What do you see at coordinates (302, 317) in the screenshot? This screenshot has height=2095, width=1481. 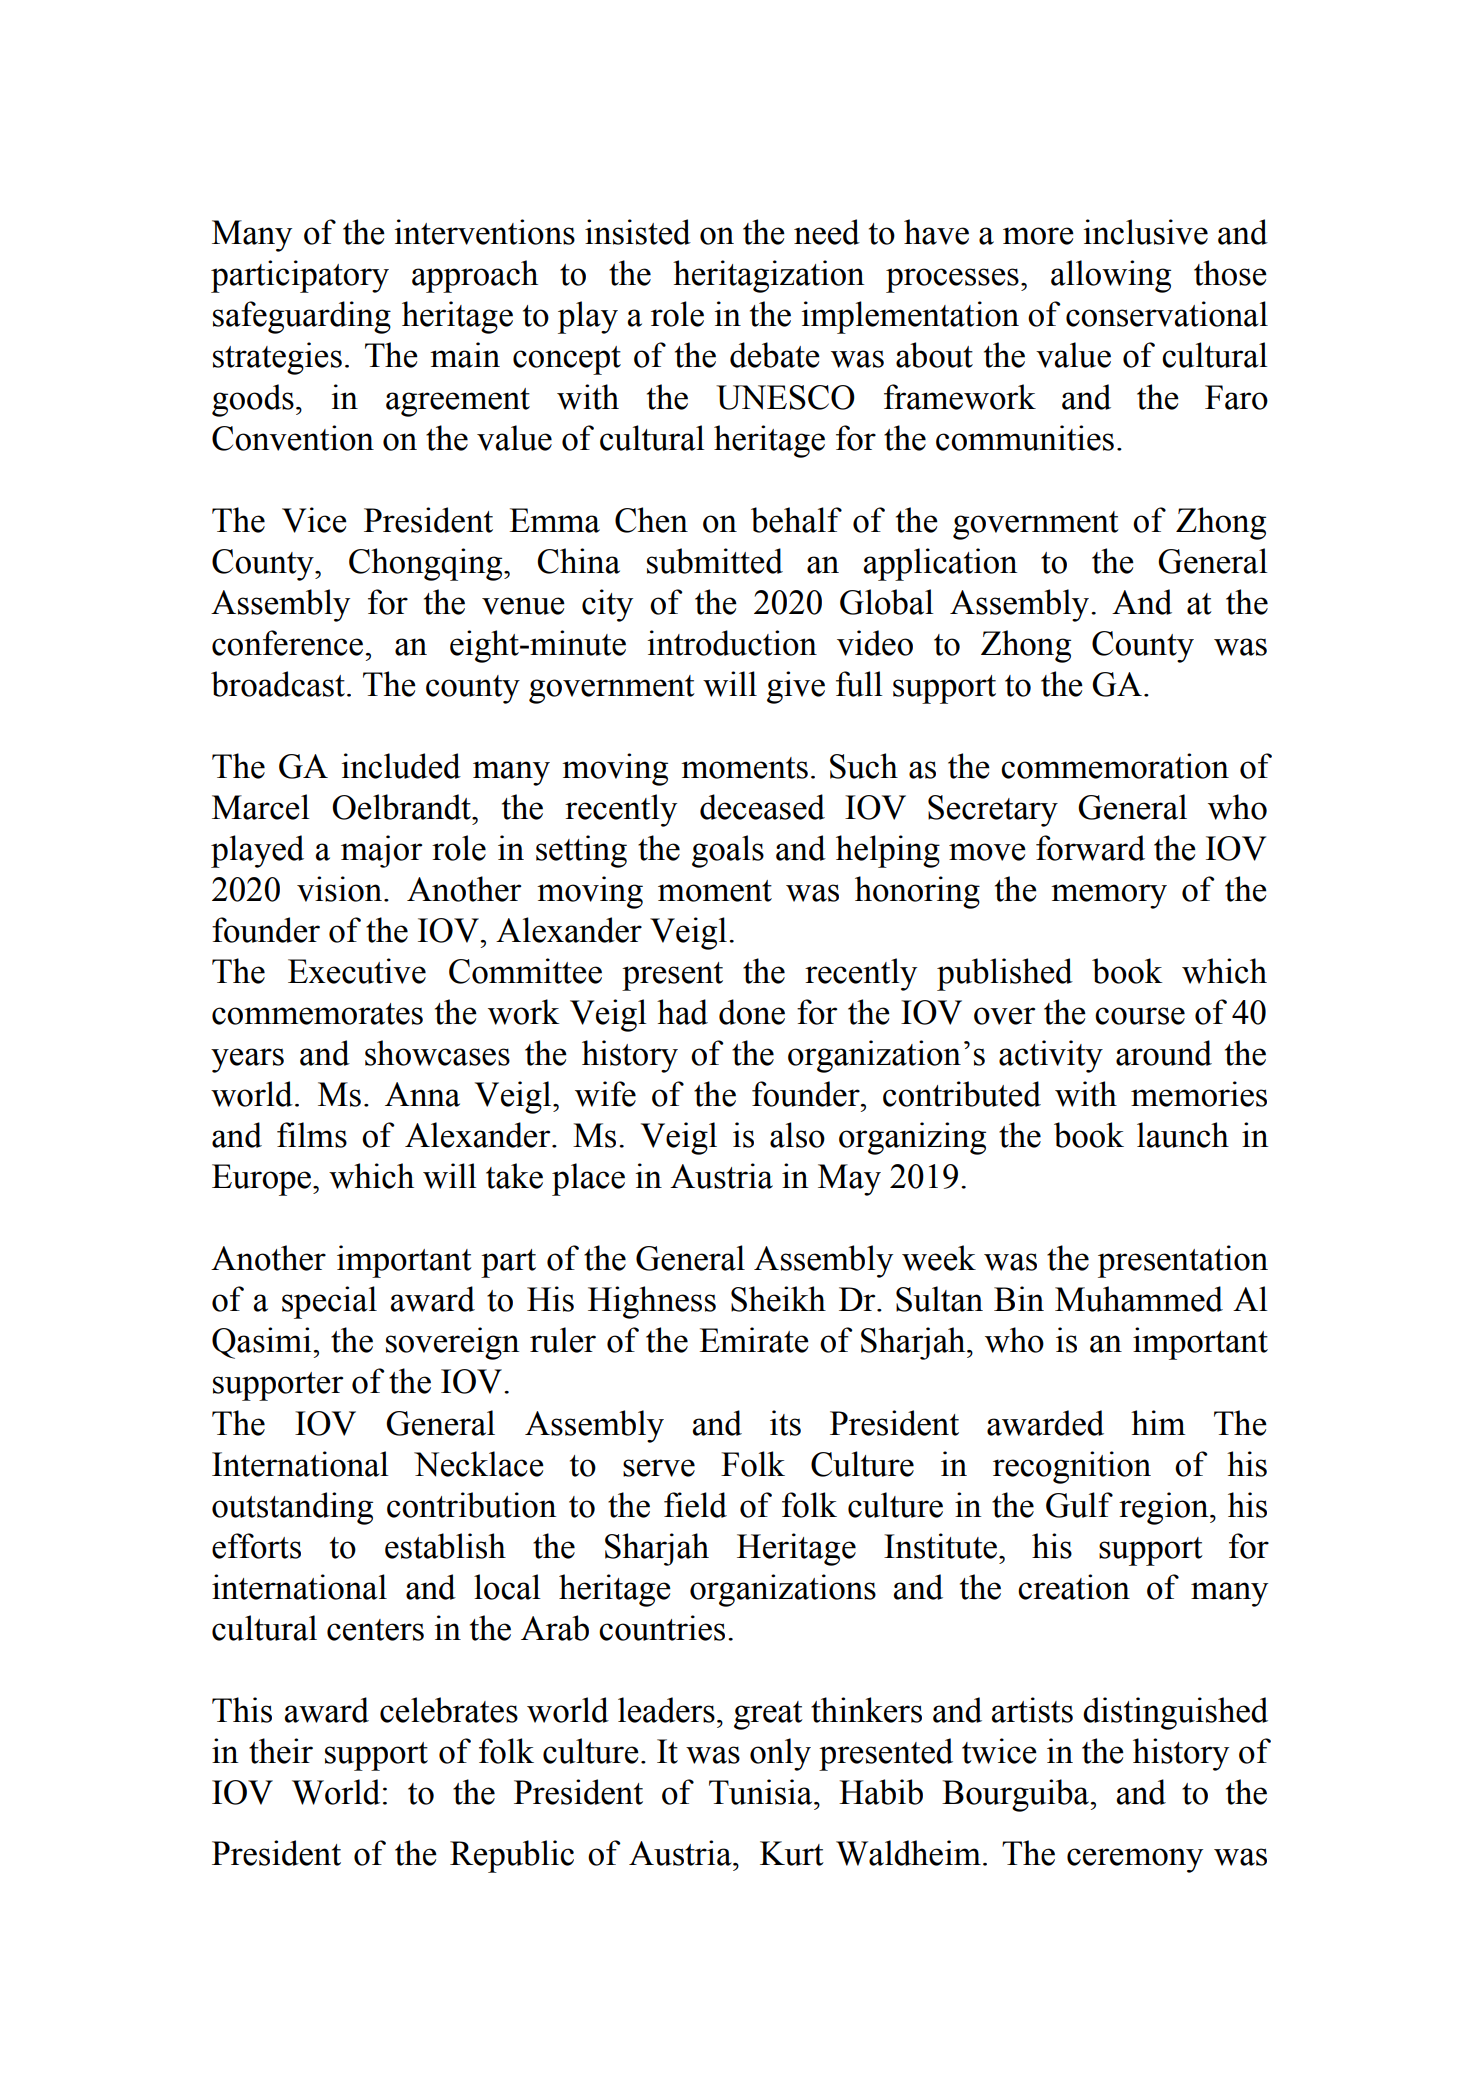 I see `safeguarding` at bounding box center [302, 317].
